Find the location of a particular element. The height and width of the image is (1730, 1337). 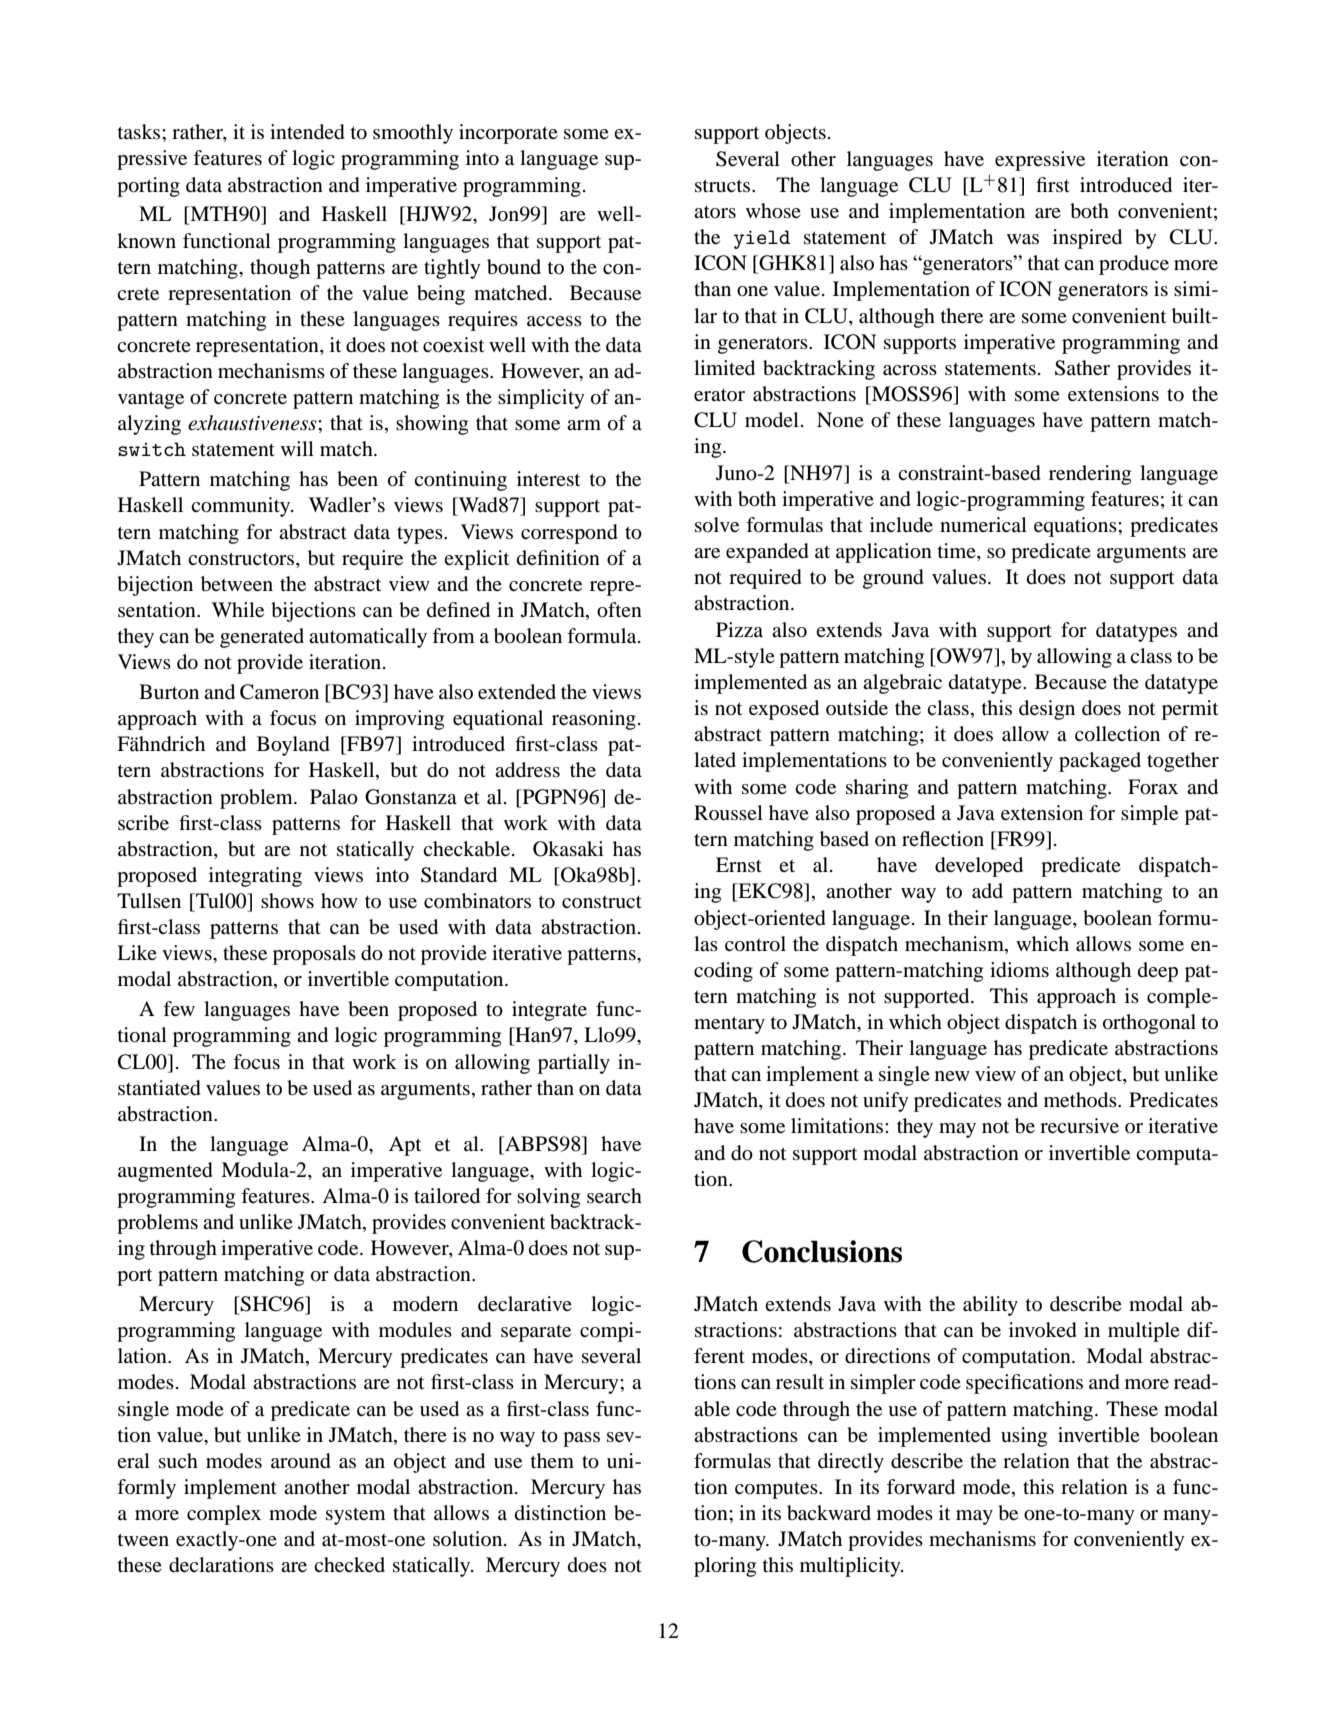

integrating is located at coordinates (255, 877).
